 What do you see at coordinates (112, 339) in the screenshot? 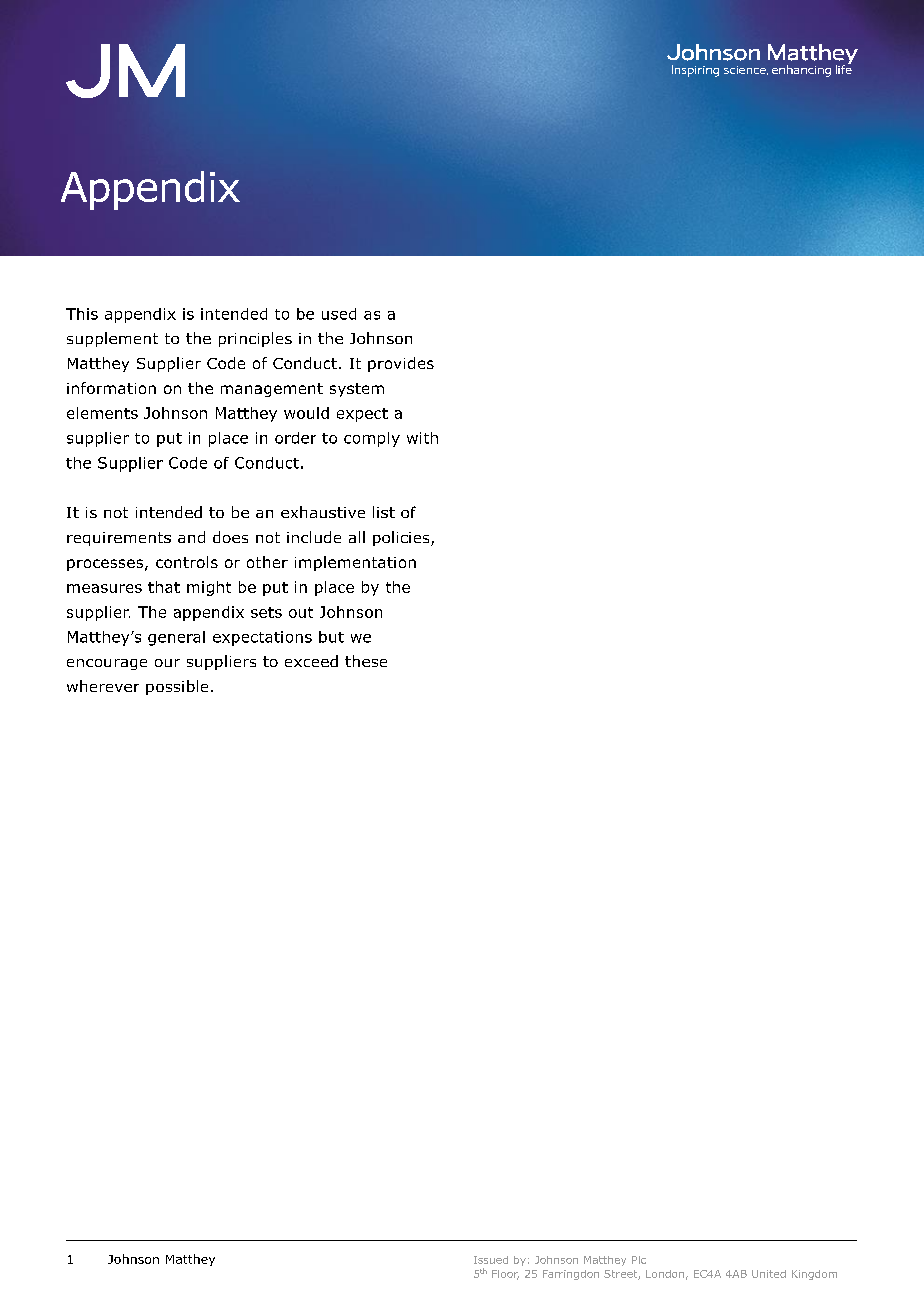
I see `supplement` at bounding box center [112, 339].
